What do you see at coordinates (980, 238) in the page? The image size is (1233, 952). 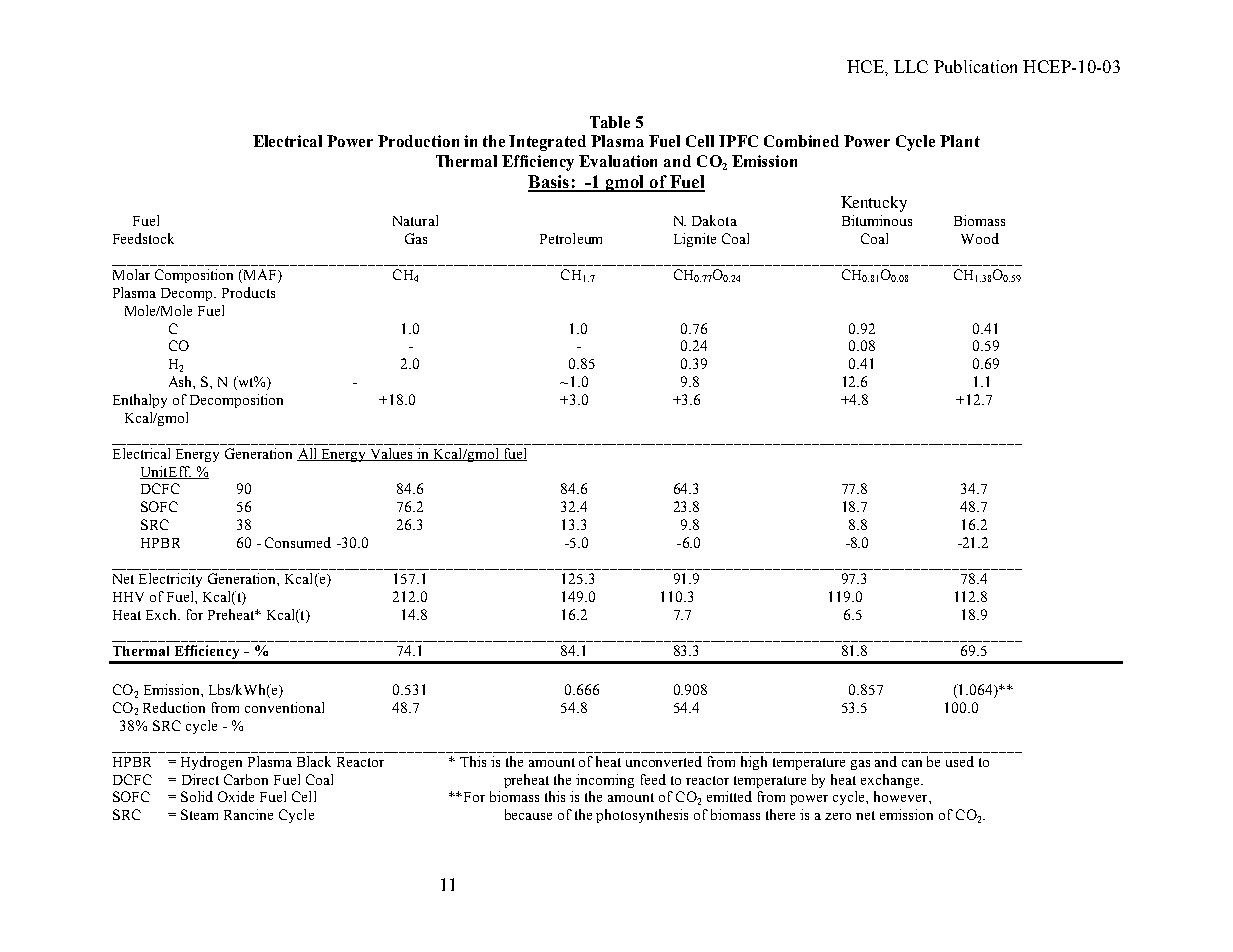 I see `Wood` at bounding box center [980, 238].
